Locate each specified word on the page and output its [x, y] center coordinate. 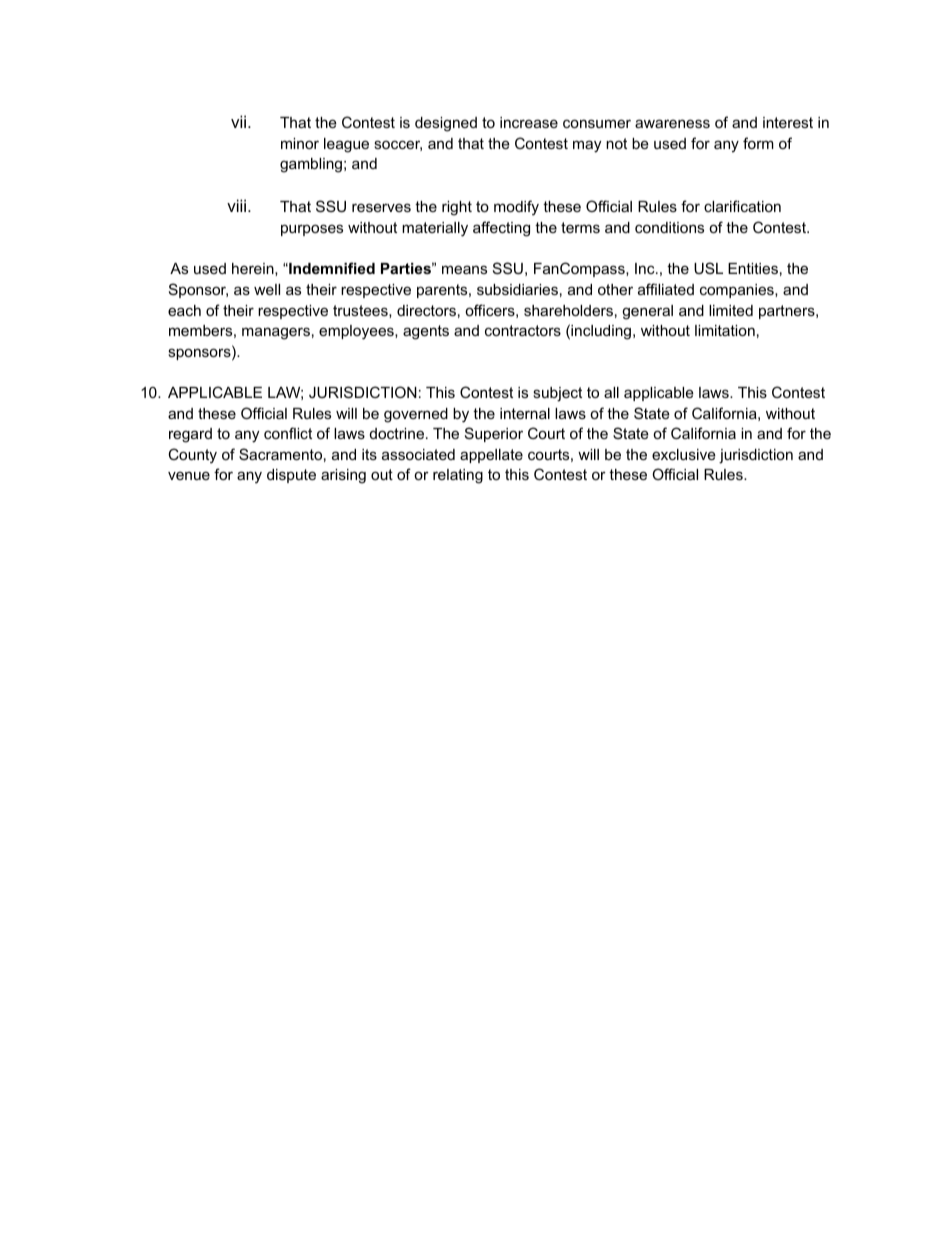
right [457, 208]
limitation [725, 330]
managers [276, 333]
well [267, 289]
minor [300, 143]
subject [557, 394]
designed [446, 124]
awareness [672, 123]
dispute [291, 476]
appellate [491, 456]
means [464, 269]
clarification [742, 206]
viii [238, 205]
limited [731, 310]
